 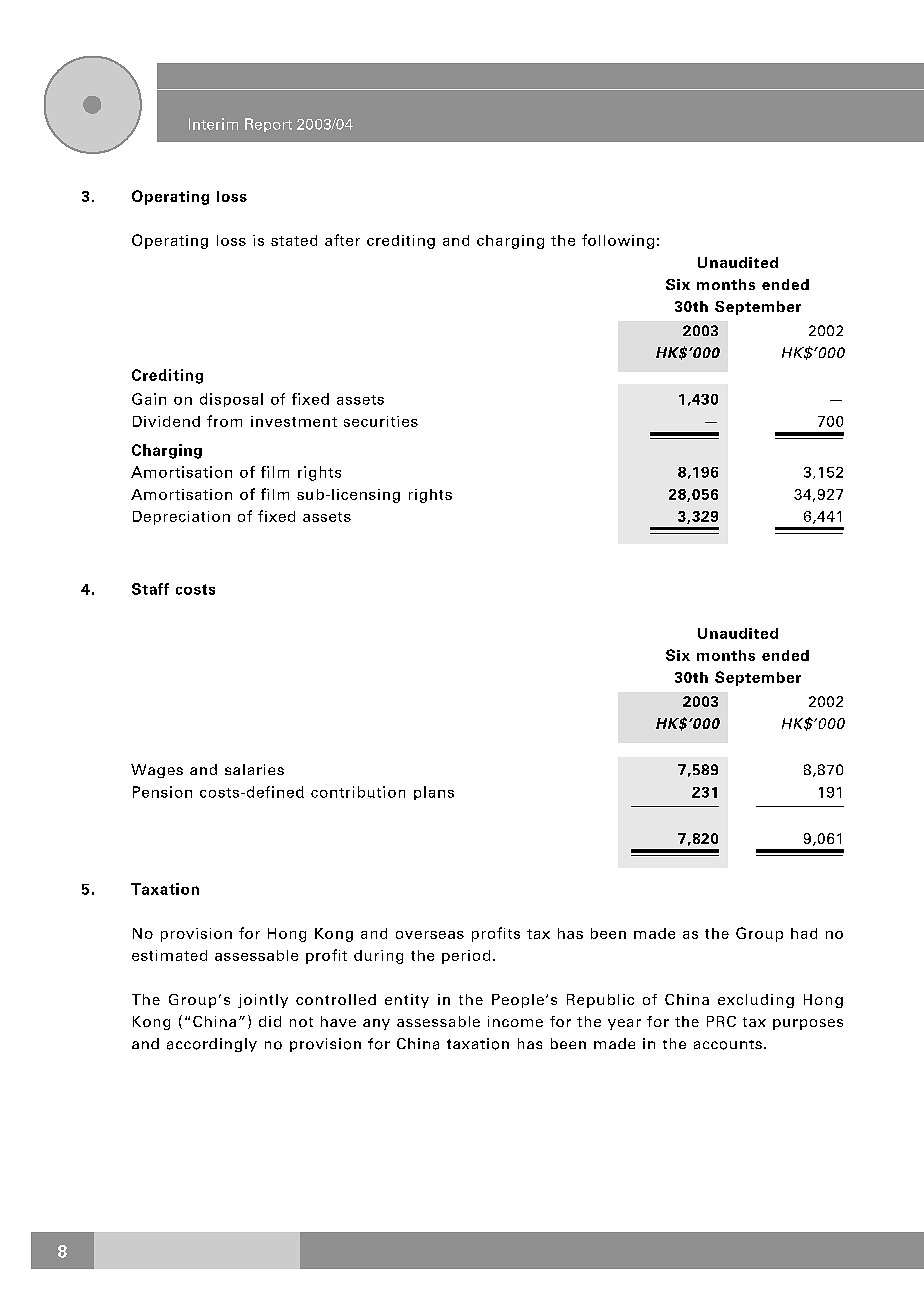 I want to click on Staff, so click(x=150, y=589).
